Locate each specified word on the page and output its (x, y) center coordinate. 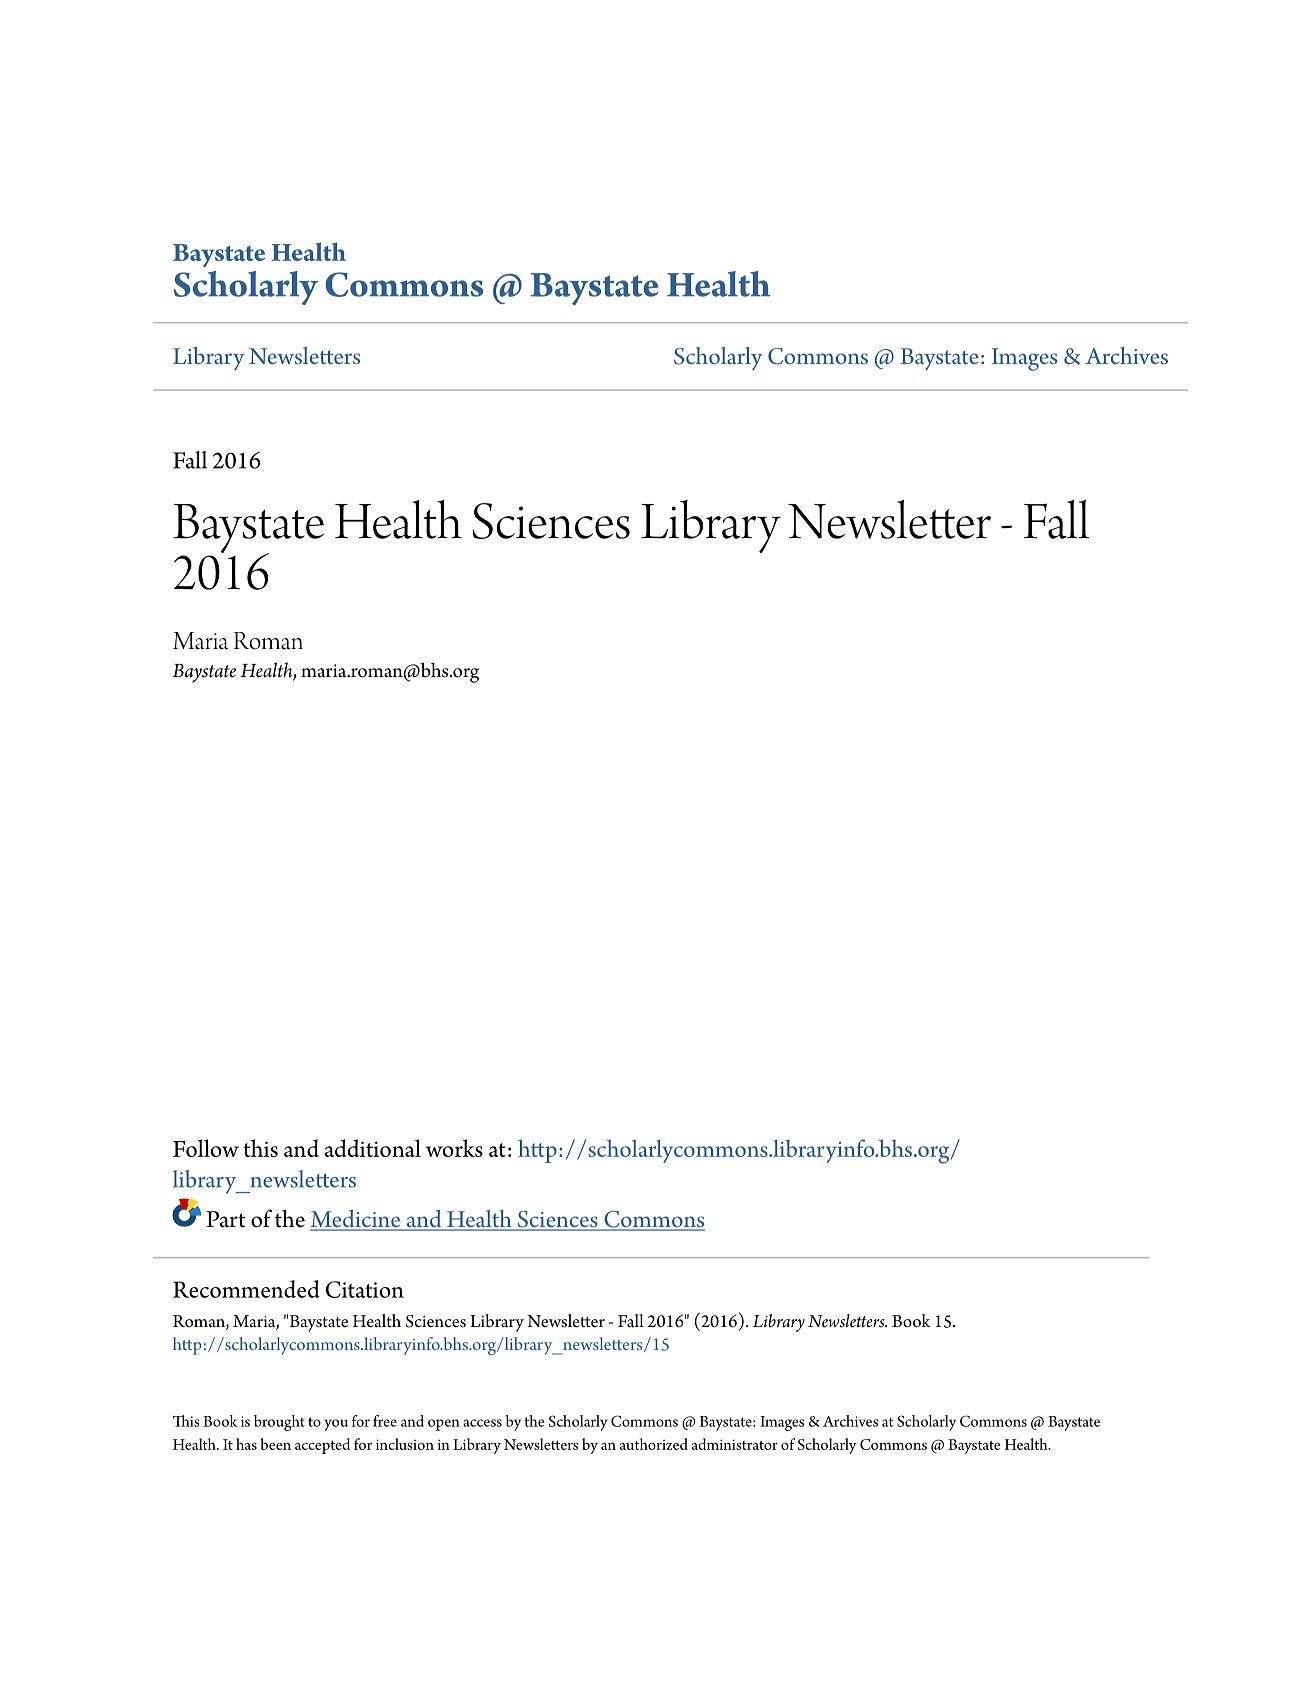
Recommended (246, 1289)
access (482, 1423)
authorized (654, 1444)
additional (373, 1148)
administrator (735, 1444)
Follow (206, 1148)
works (454, 1148)
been (275, 1444)
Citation (365, 1289)
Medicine (356, 1220)
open (444, 1425)
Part (226, 1219)
